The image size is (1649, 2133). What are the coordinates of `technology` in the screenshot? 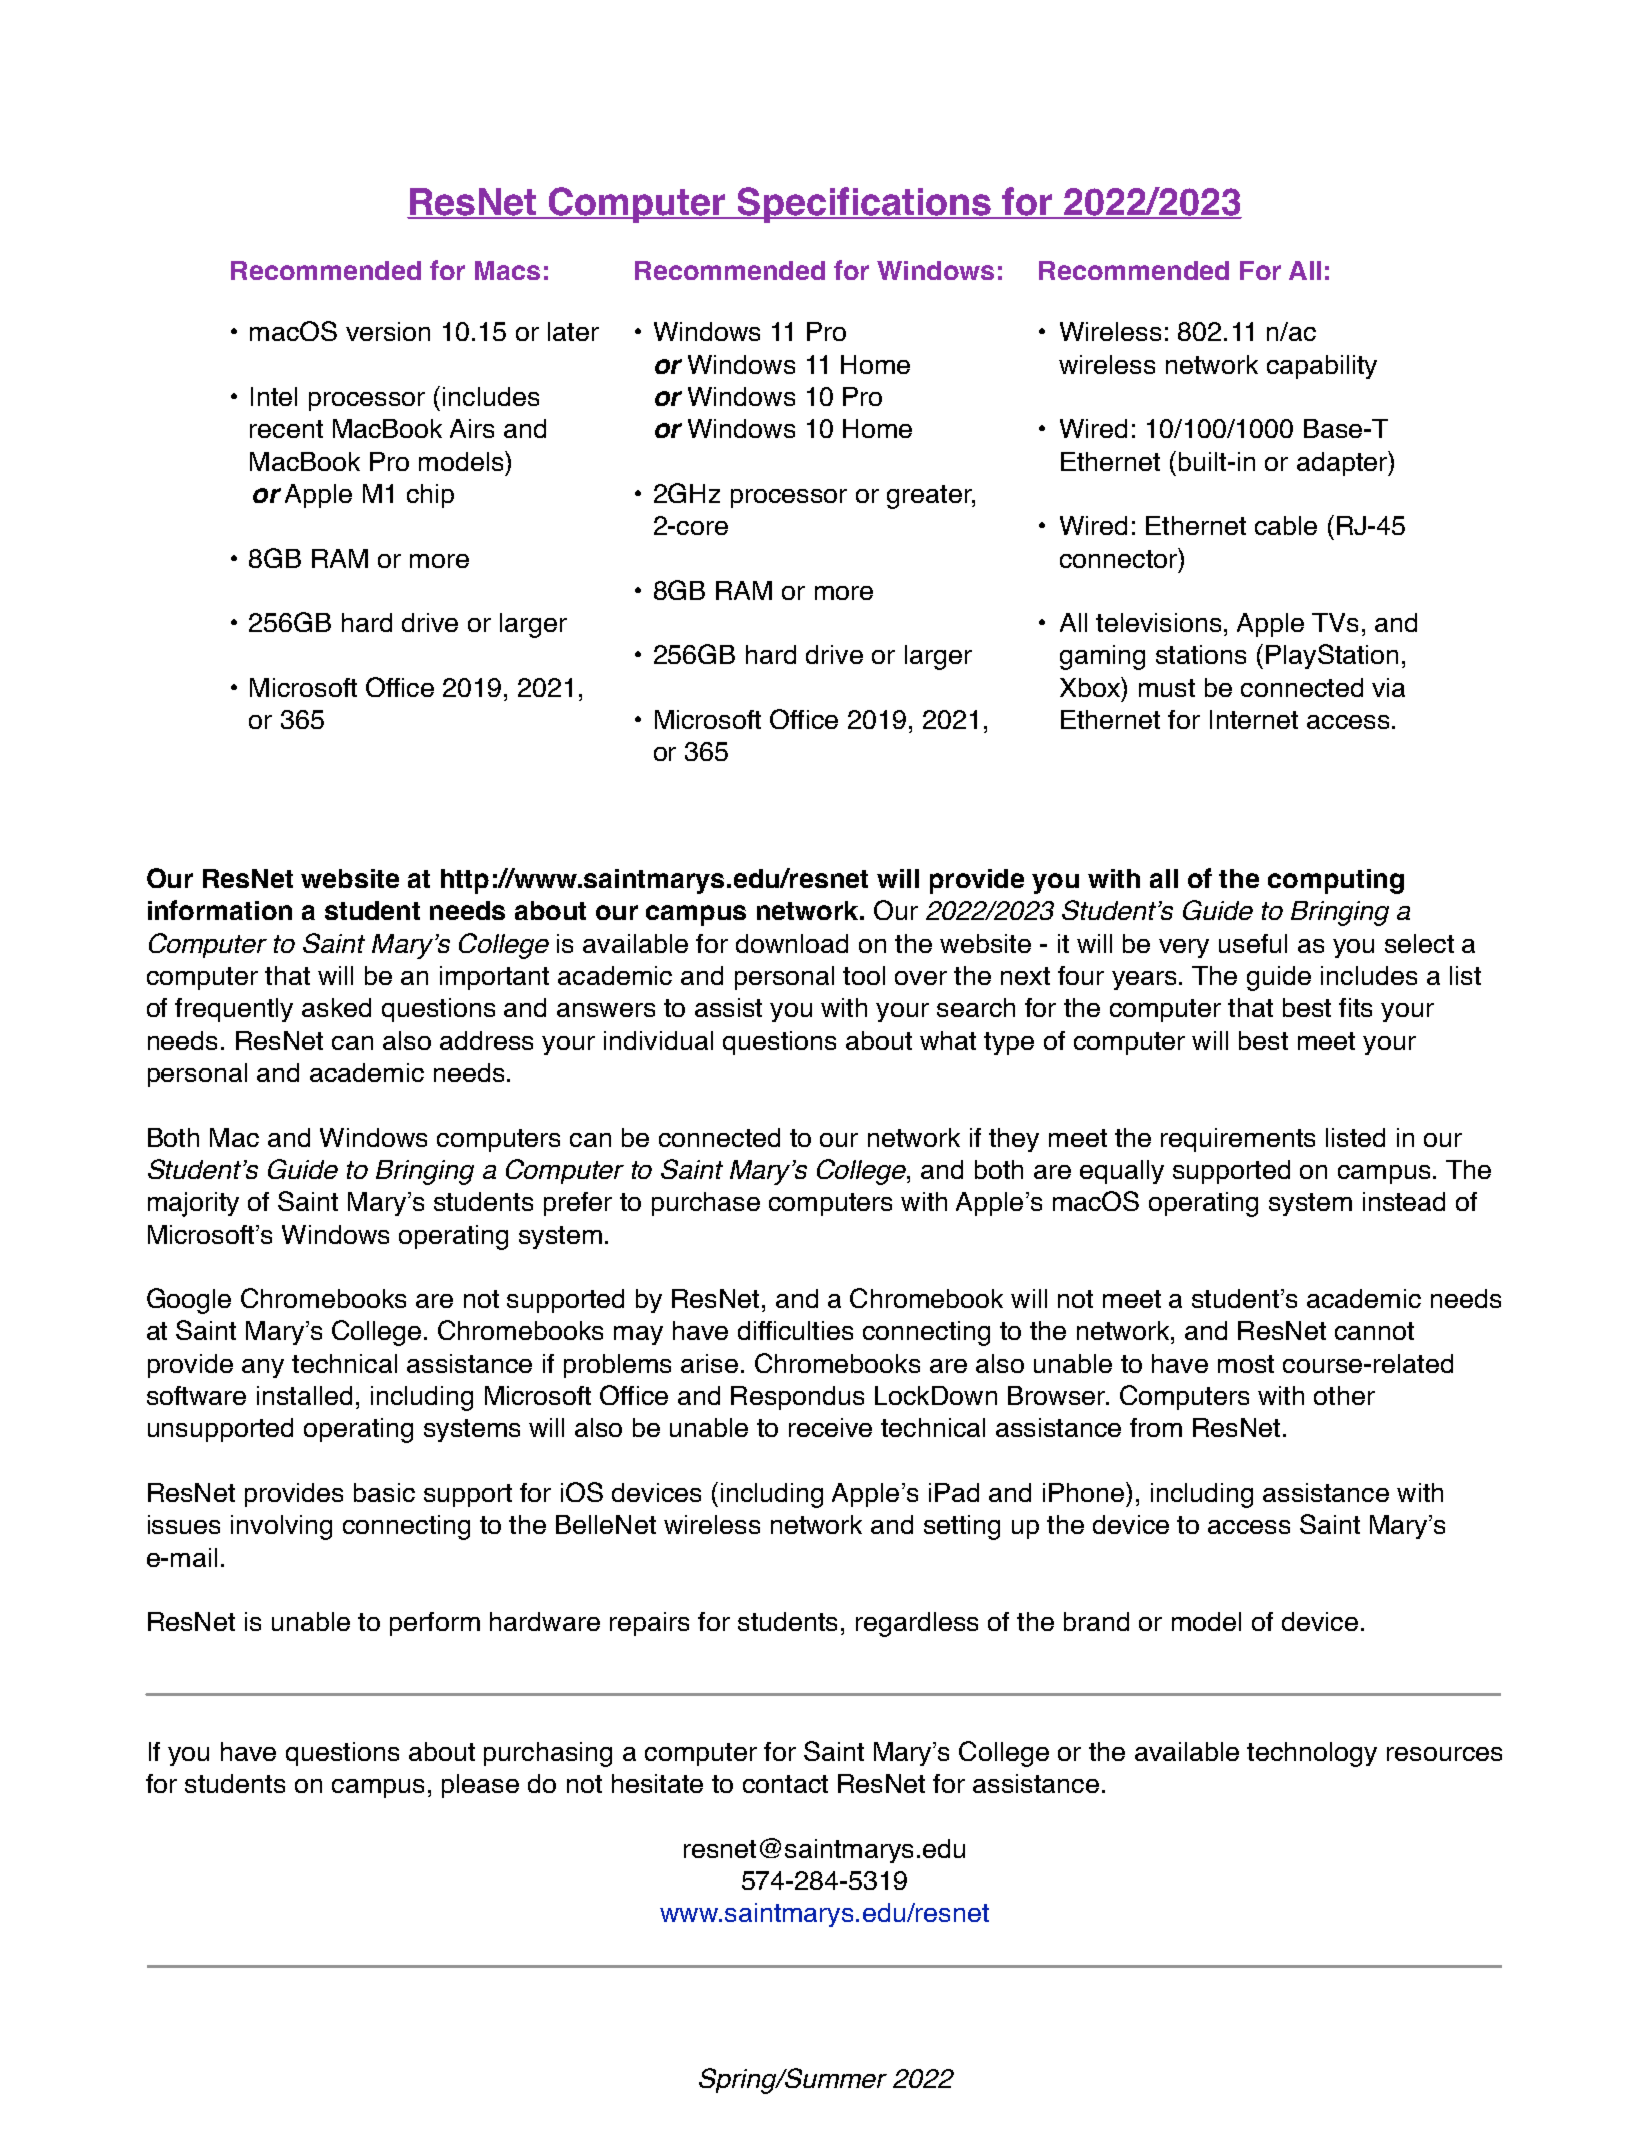 It's located at (1312, 1754).
